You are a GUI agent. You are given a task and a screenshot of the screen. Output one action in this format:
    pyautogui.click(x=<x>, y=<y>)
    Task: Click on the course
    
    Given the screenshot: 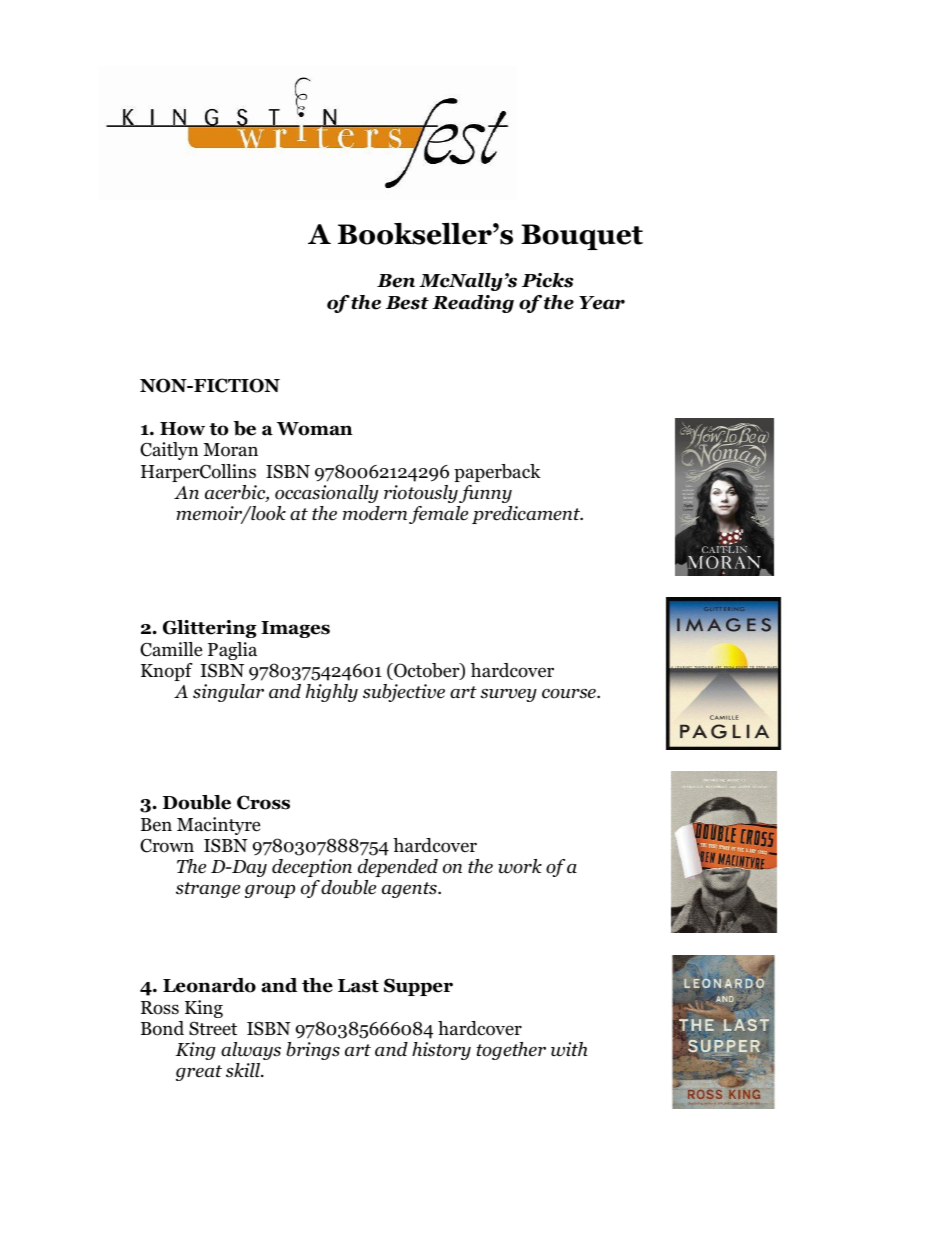 What is the action you would take?
    pyautogui.click(x=570, y=694)
